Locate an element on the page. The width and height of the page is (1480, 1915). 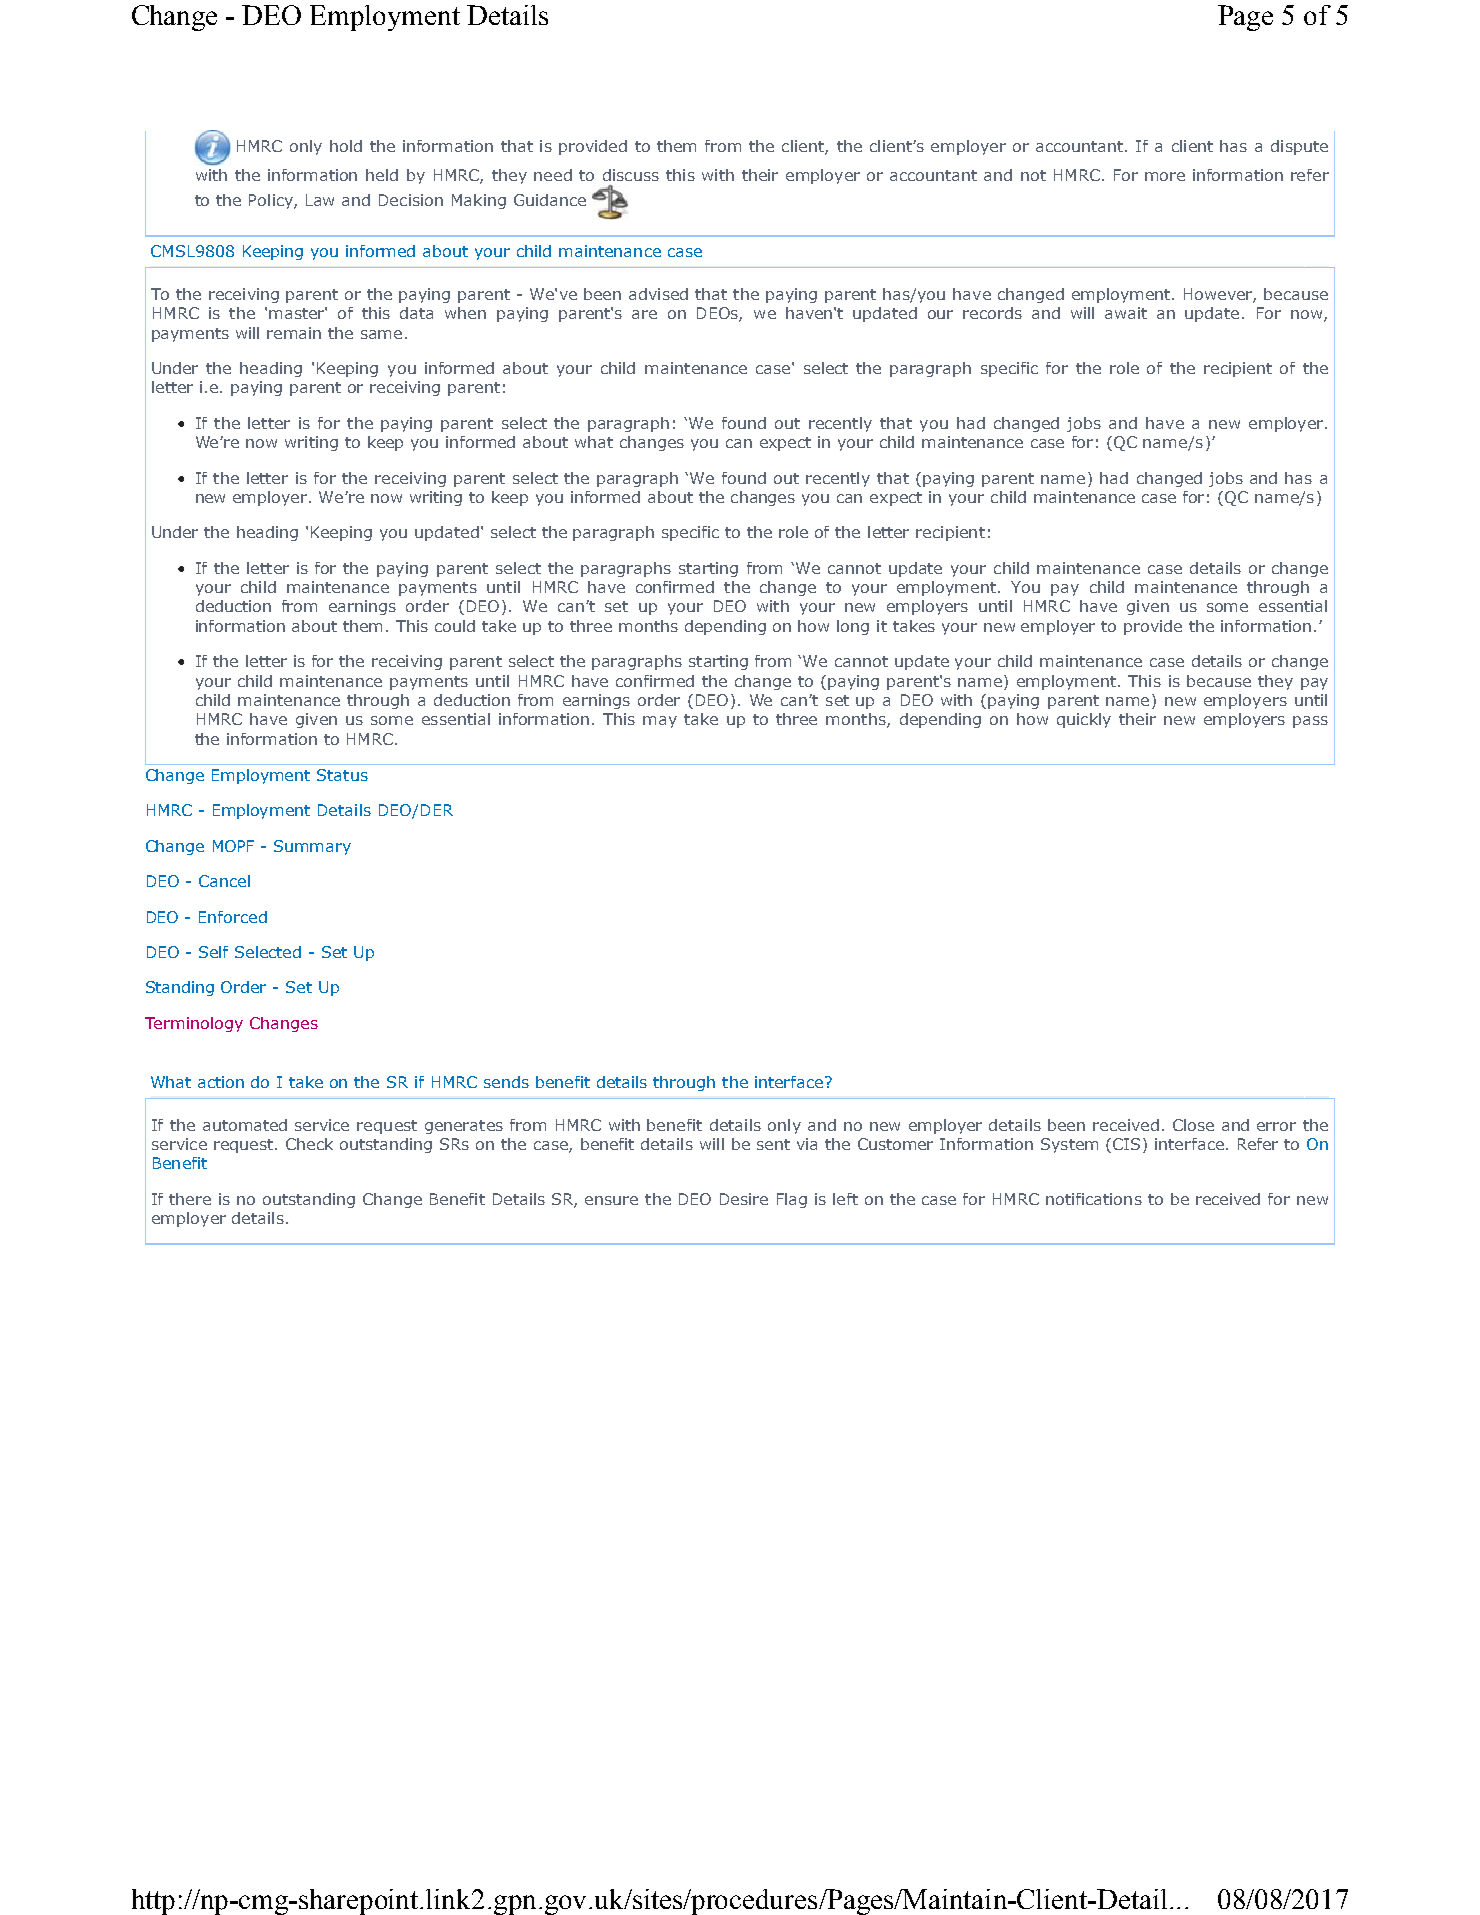
more is located at coordinates (1165, 176).
